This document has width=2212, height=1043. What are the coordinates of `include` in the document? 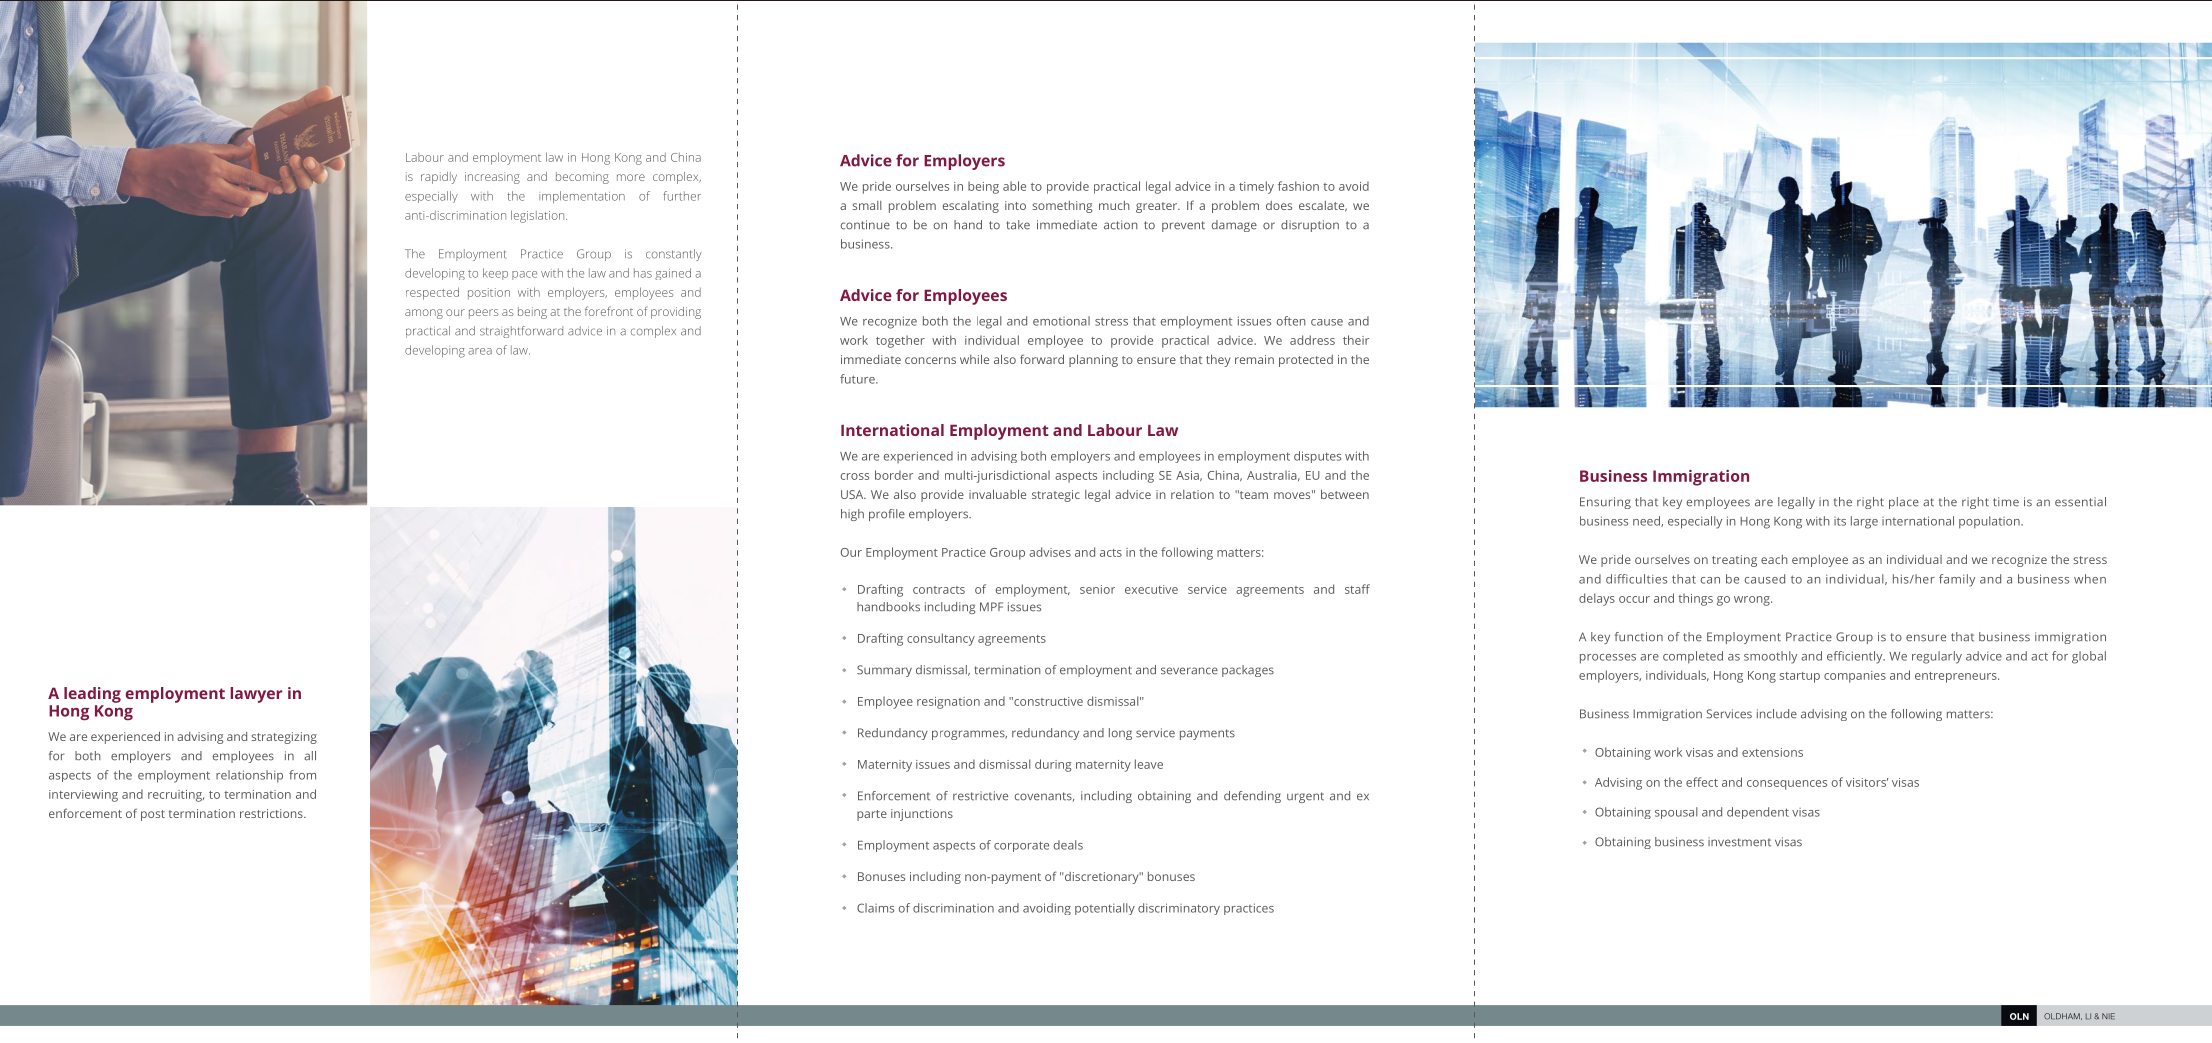 It's located at (1777, 714).
